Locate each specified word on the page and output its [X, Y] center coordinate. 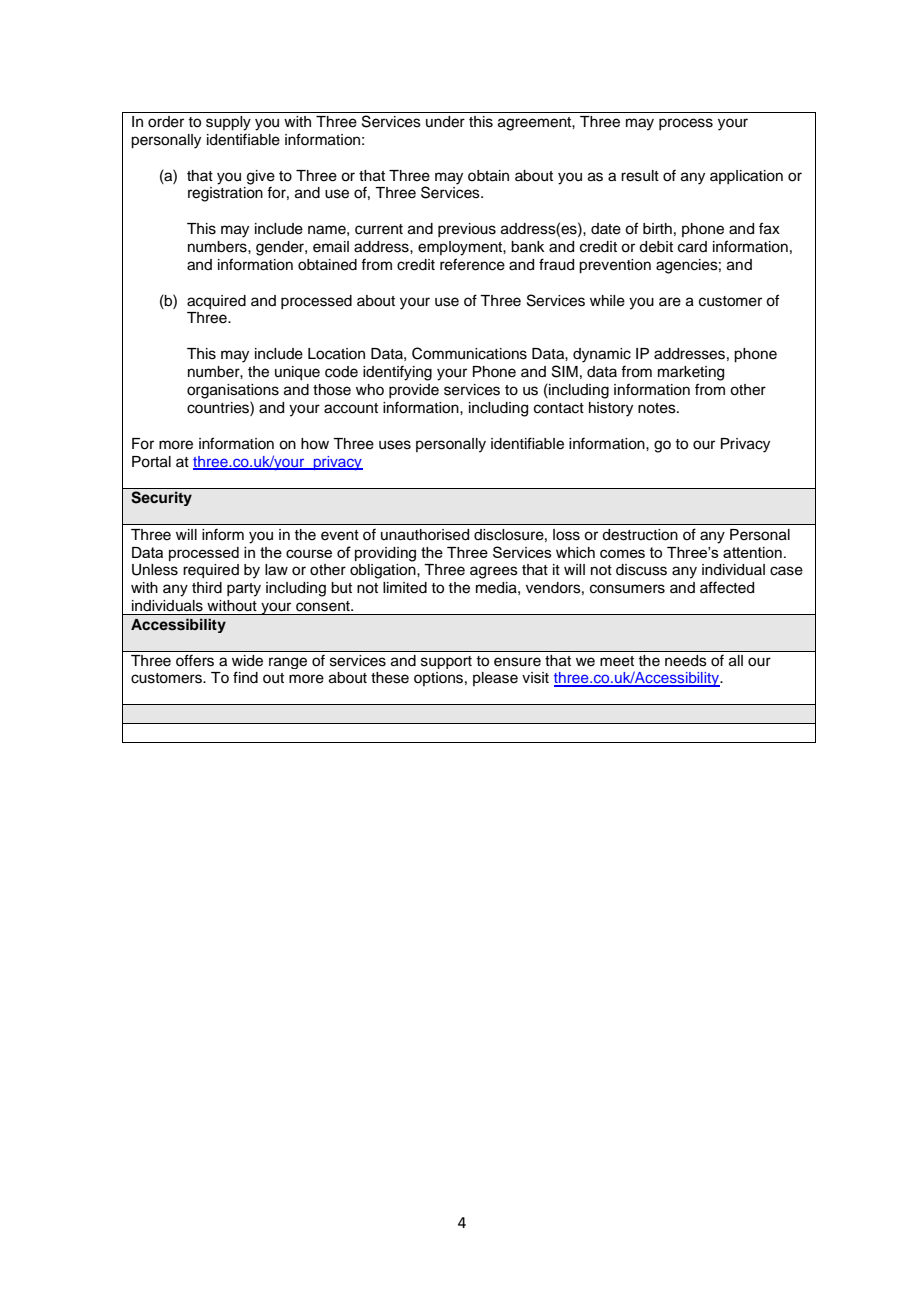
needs [685, 660]
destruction [640, 535]
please [495, 679]
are [670, 302]
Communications [469, 353]
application [746, 177]
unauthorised [425, 535]
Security [161, 498]
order [166, 122]
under [445, 122]
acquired [216, 302]
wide [247, 660]
